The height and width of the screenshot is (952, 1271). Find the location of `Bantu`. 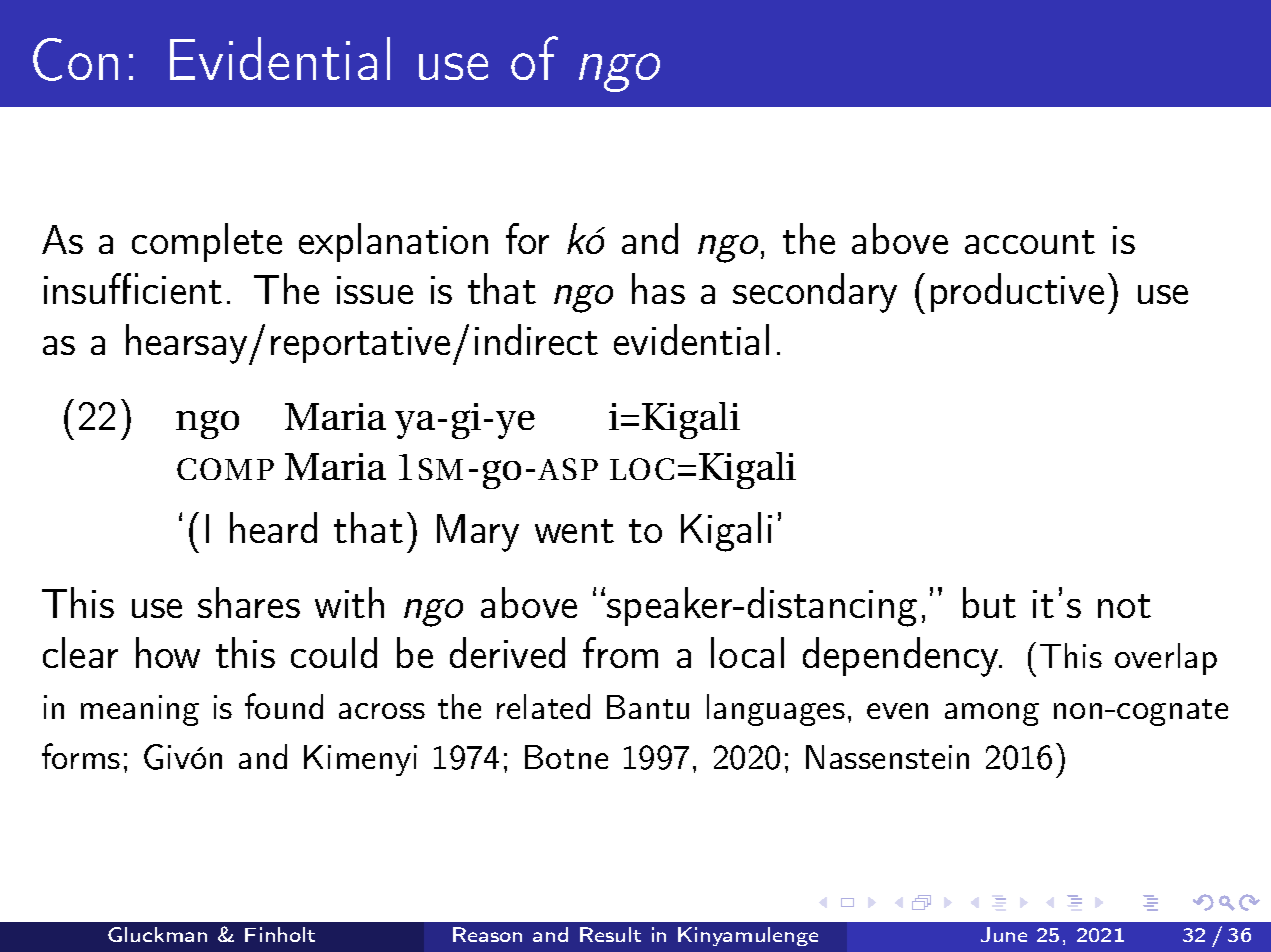

Bantu is located at coordinates (648, 707).
